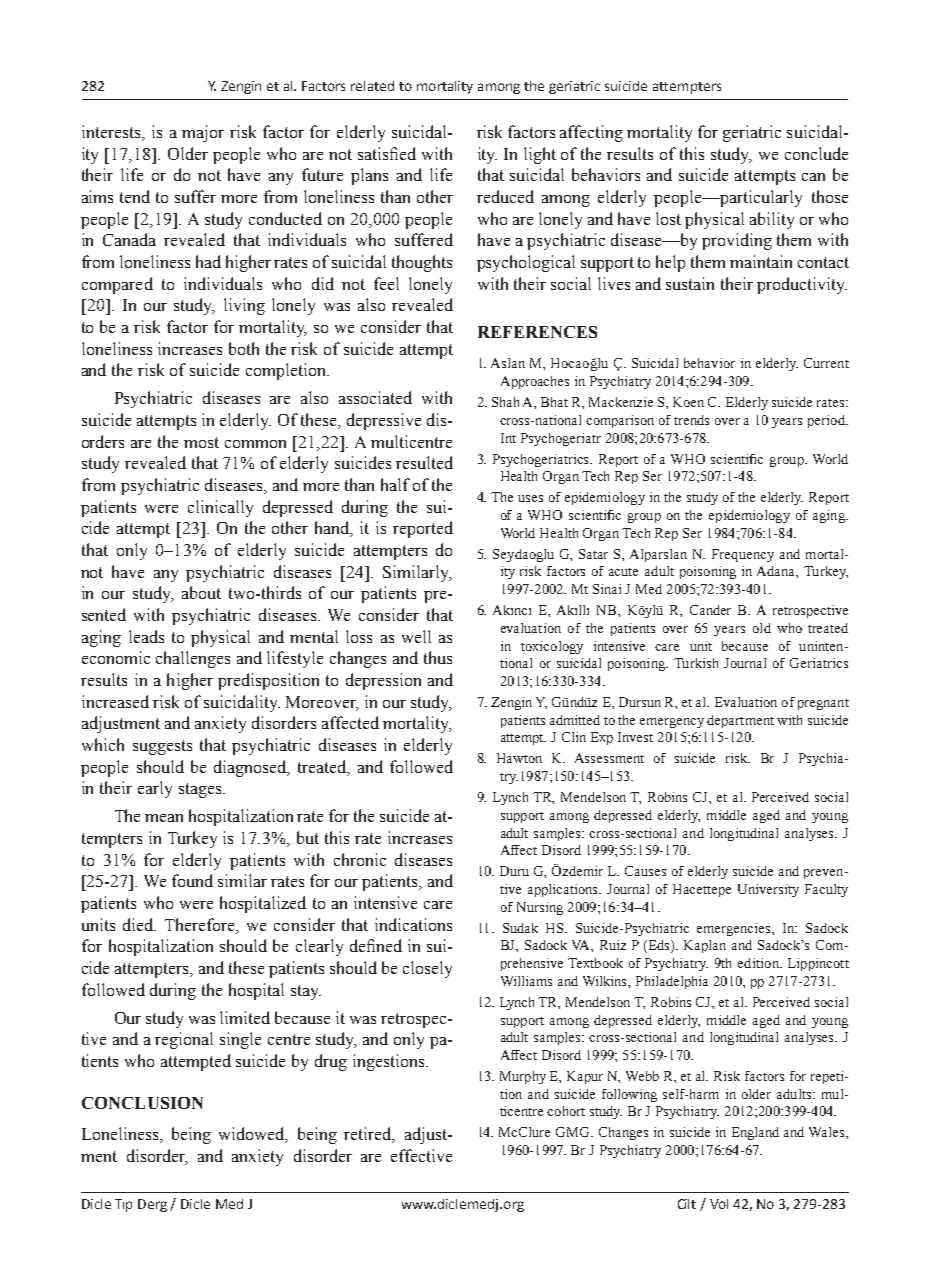 Image resolution: width=930 pixels, height=1288 pixels. Describe the element at coordinates (691, 420) in the document. I see `trends` at that location.
